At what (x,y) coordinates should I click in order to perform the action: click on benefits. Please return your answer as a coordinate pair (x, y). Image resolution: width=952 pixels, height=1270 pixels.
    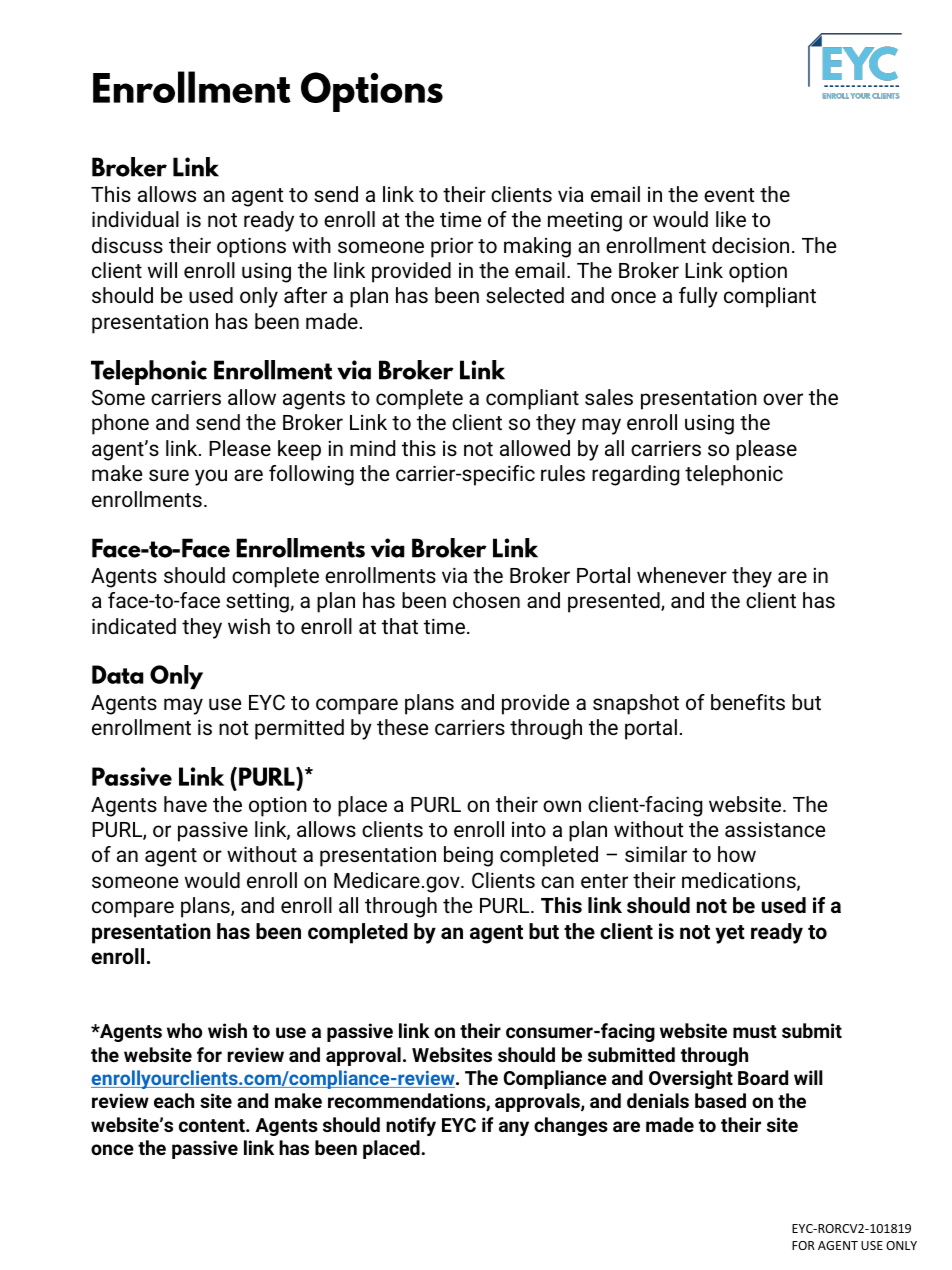
    Looking at the image, I should click on (748, 702).
